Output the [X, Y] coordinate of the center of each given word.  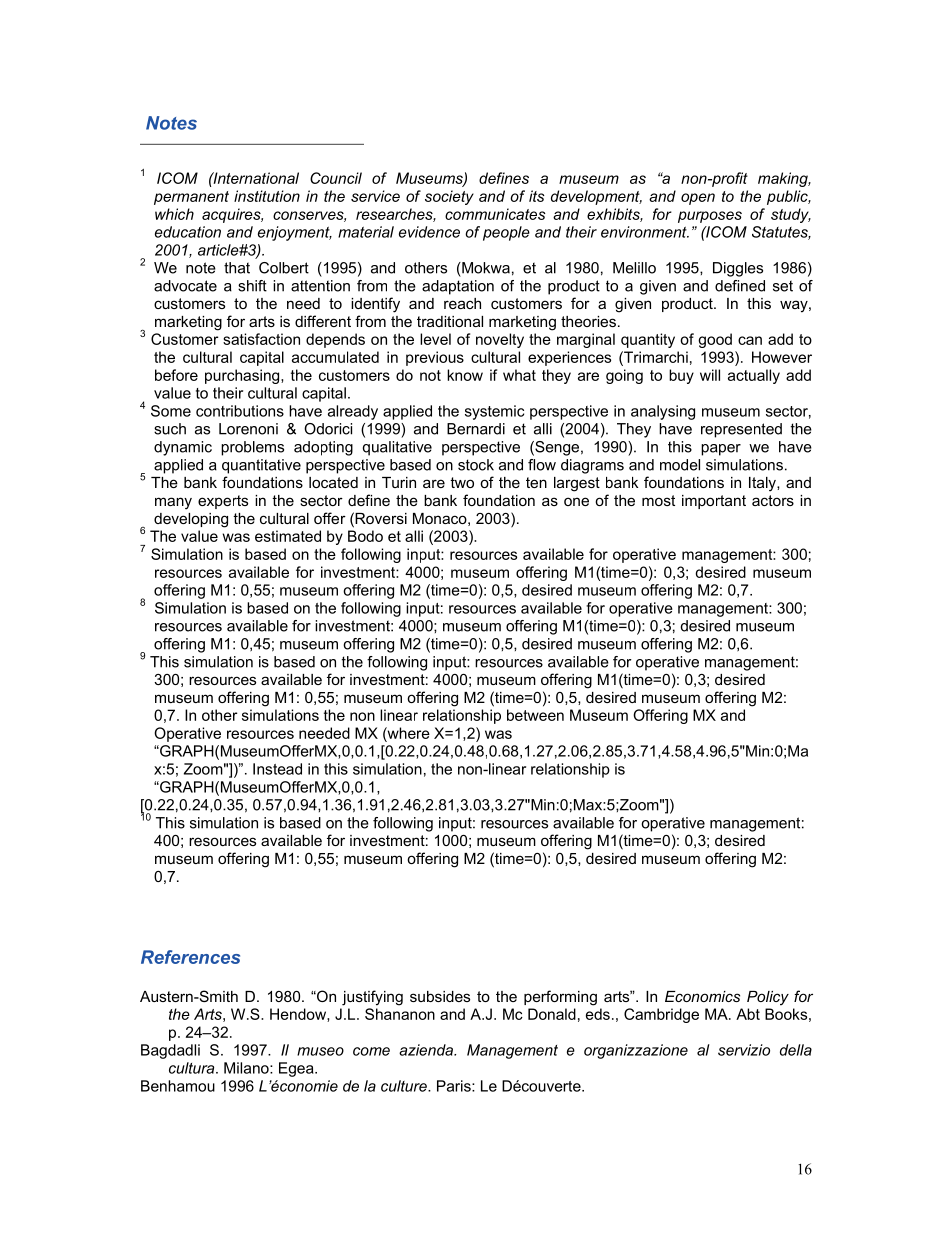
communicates [495, 214]
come [371, 1051]
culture [405, 1086]
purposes [710, 217]
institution [267, 196]
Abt [748, 1014]
